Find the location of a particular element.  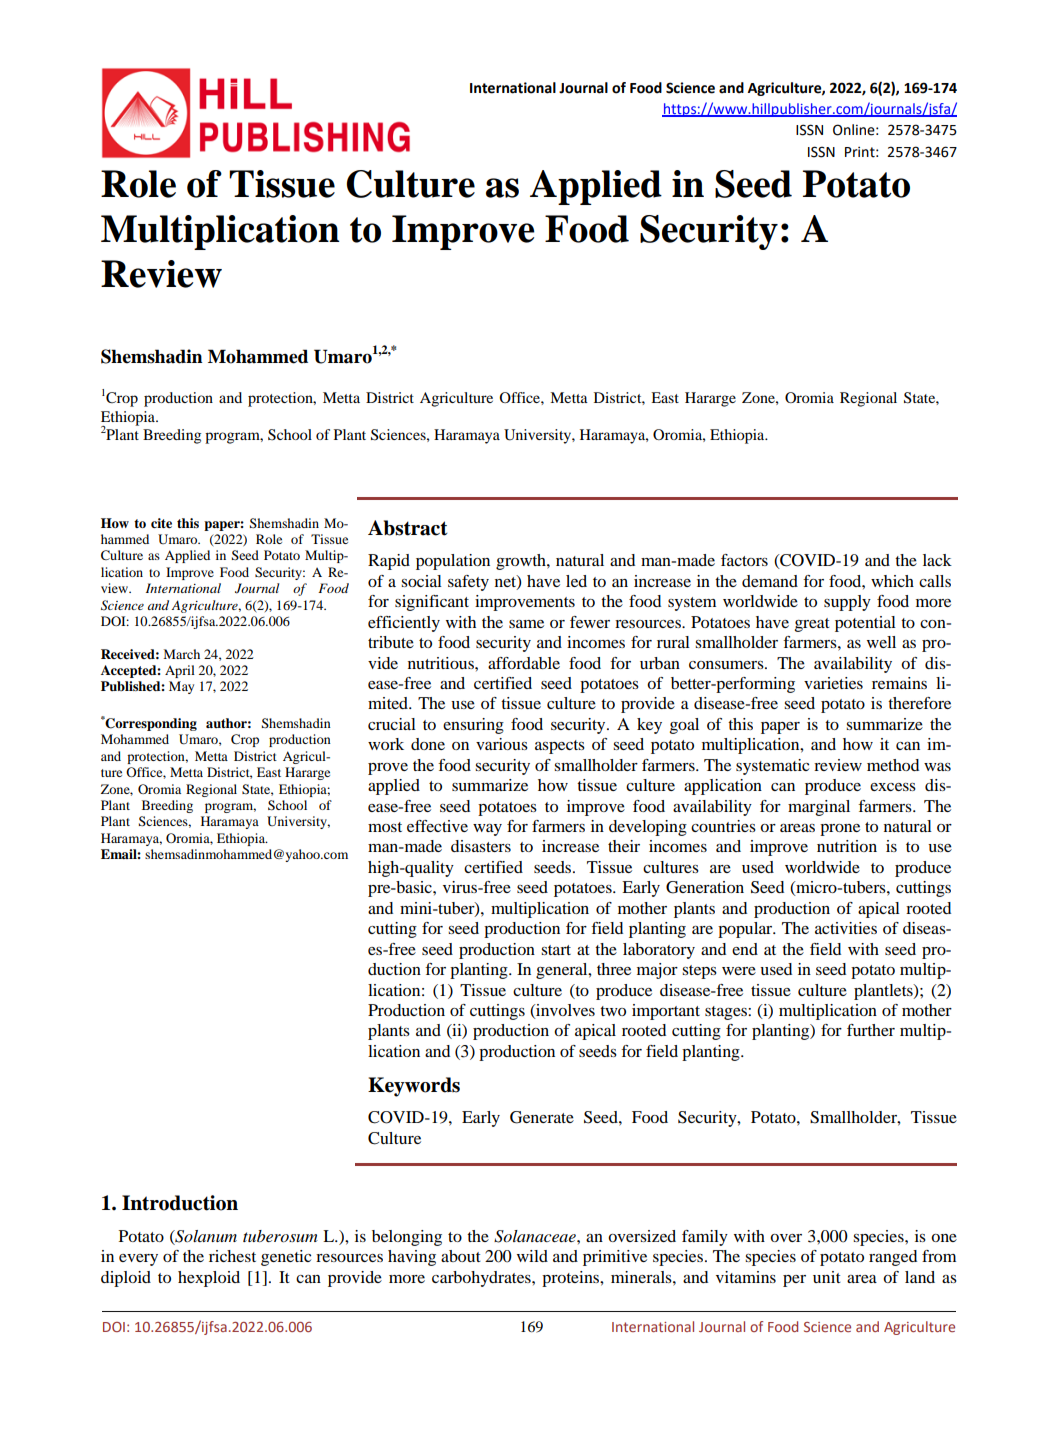

Keywords is located at coordinates (414, 1087).
